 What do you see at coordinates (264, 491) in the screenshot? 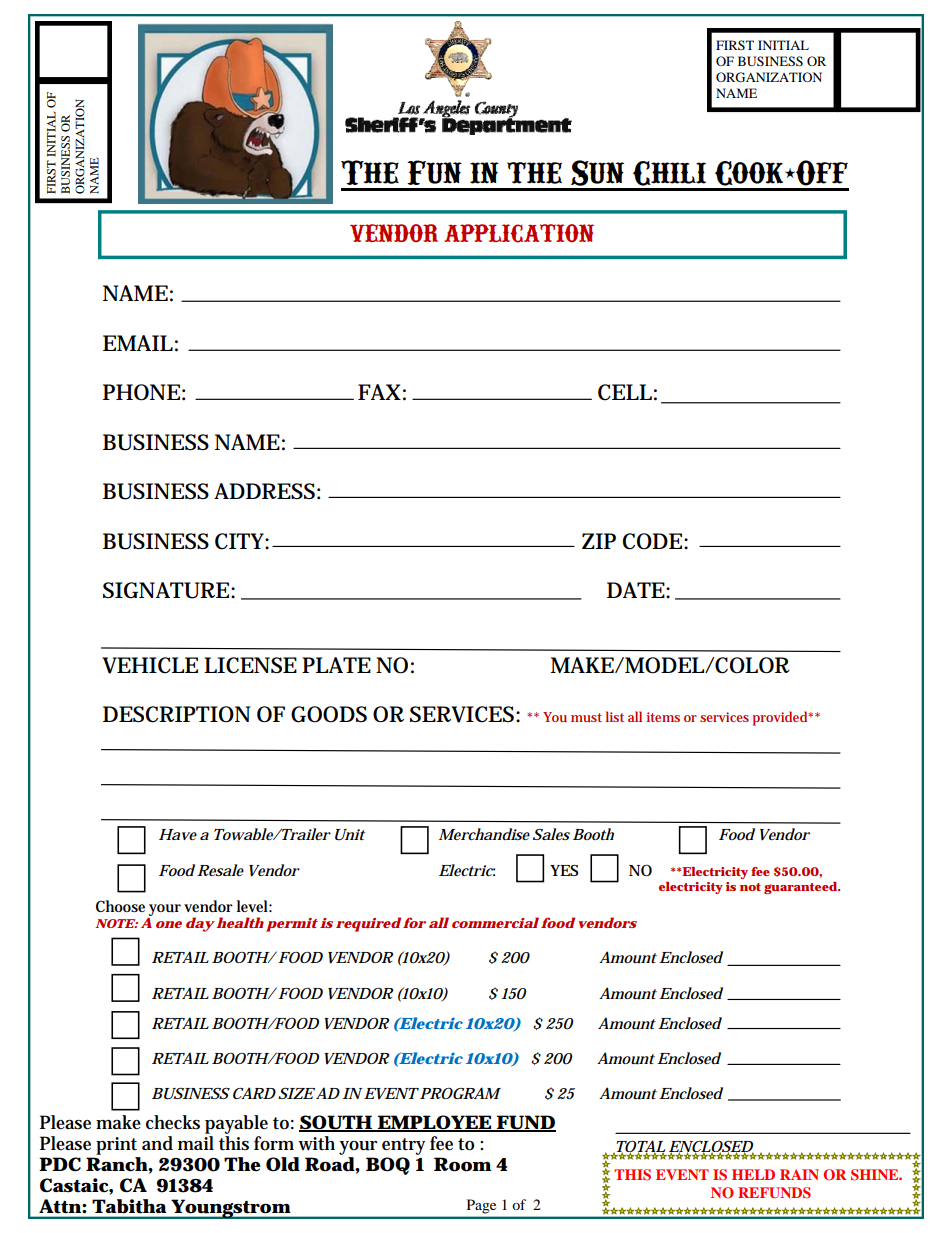
I see `ADDRESS` at bounding box center [264, 491].
